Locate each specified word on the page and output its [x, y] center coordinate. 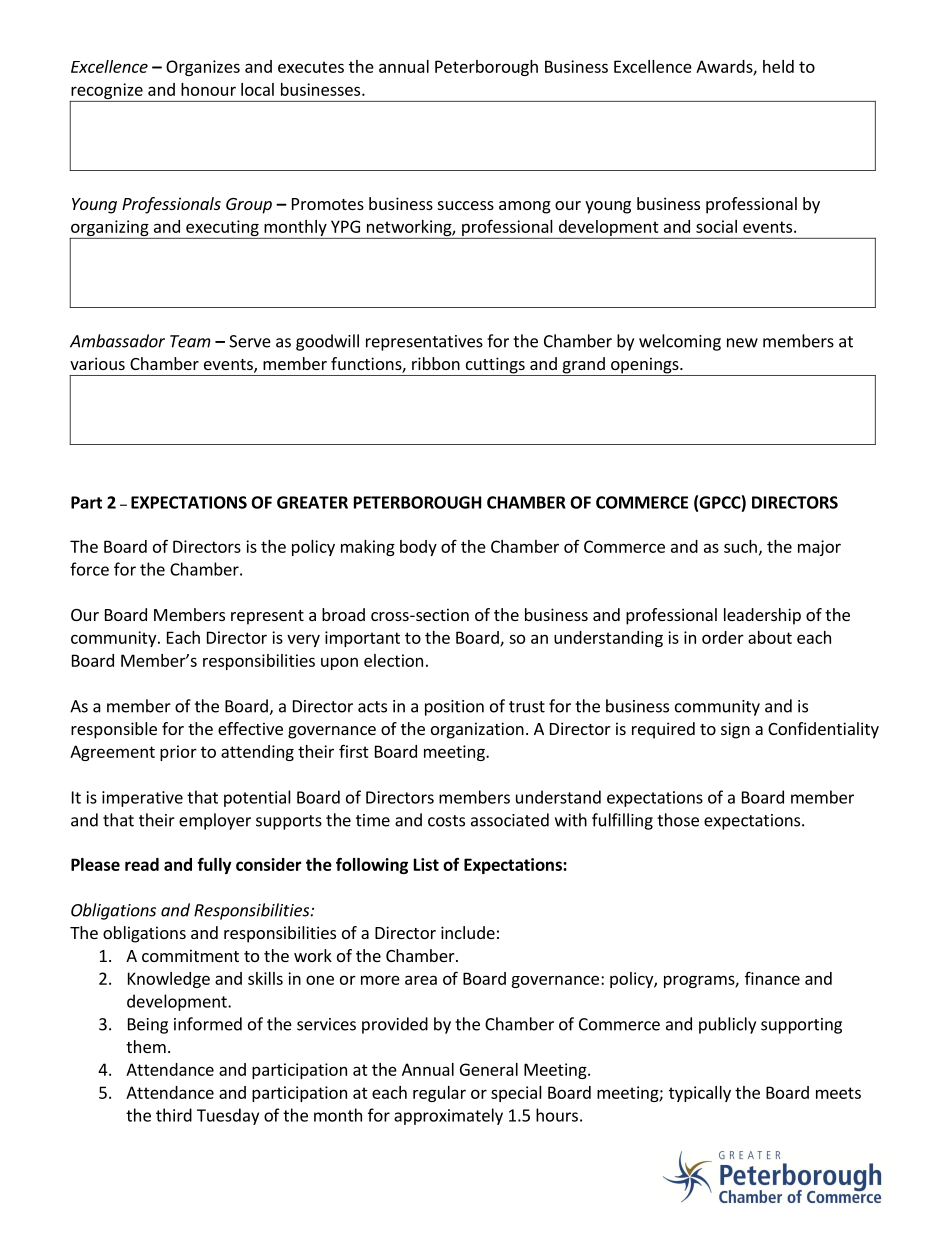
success [466, 205]
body [418, 548]
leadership [762, 616]
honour [208, 89]
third [174, 1115]
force [89, 569]
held [778, 66]
